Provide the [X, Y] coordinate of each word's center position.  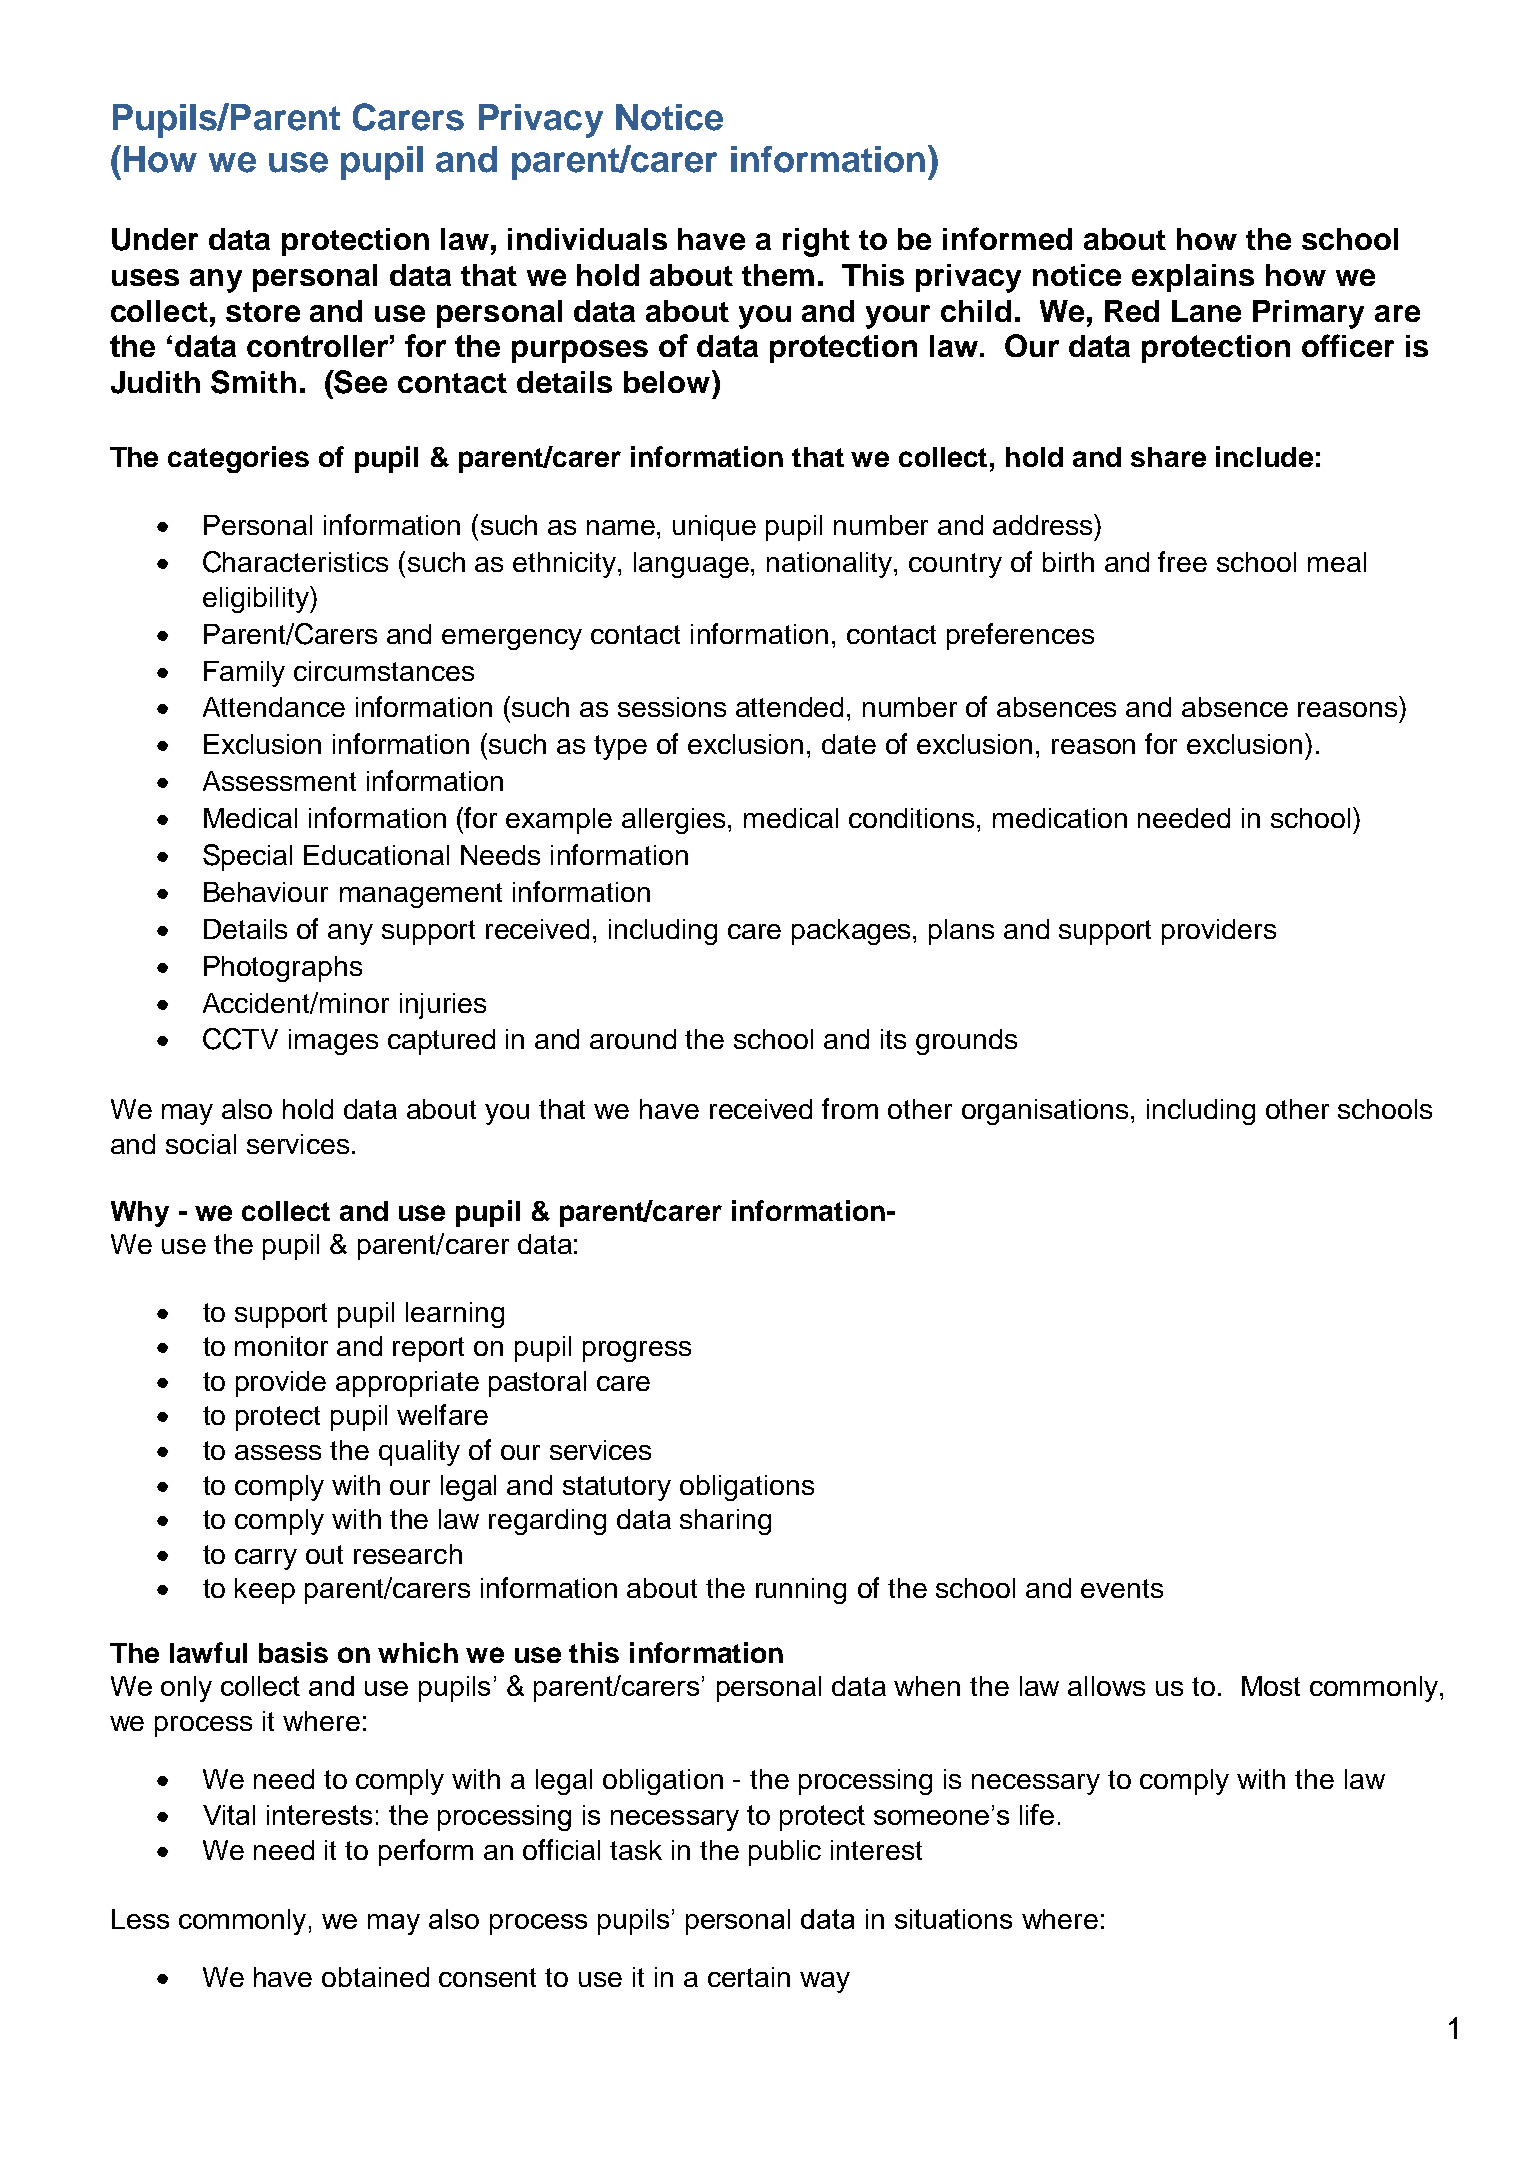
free [1182, 561]
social [201, 1144]
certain [749, 1977]
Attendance [274, 707]
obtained [375, 1977]
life [1037, 1814]
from [850, 1108]
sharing [725, 1522]
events [1122, 1588]
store [263, 312]
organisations [1045, 1112]
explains [1193, 278]
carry [266, 1559]
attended [789, 707]
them [778, 275]
